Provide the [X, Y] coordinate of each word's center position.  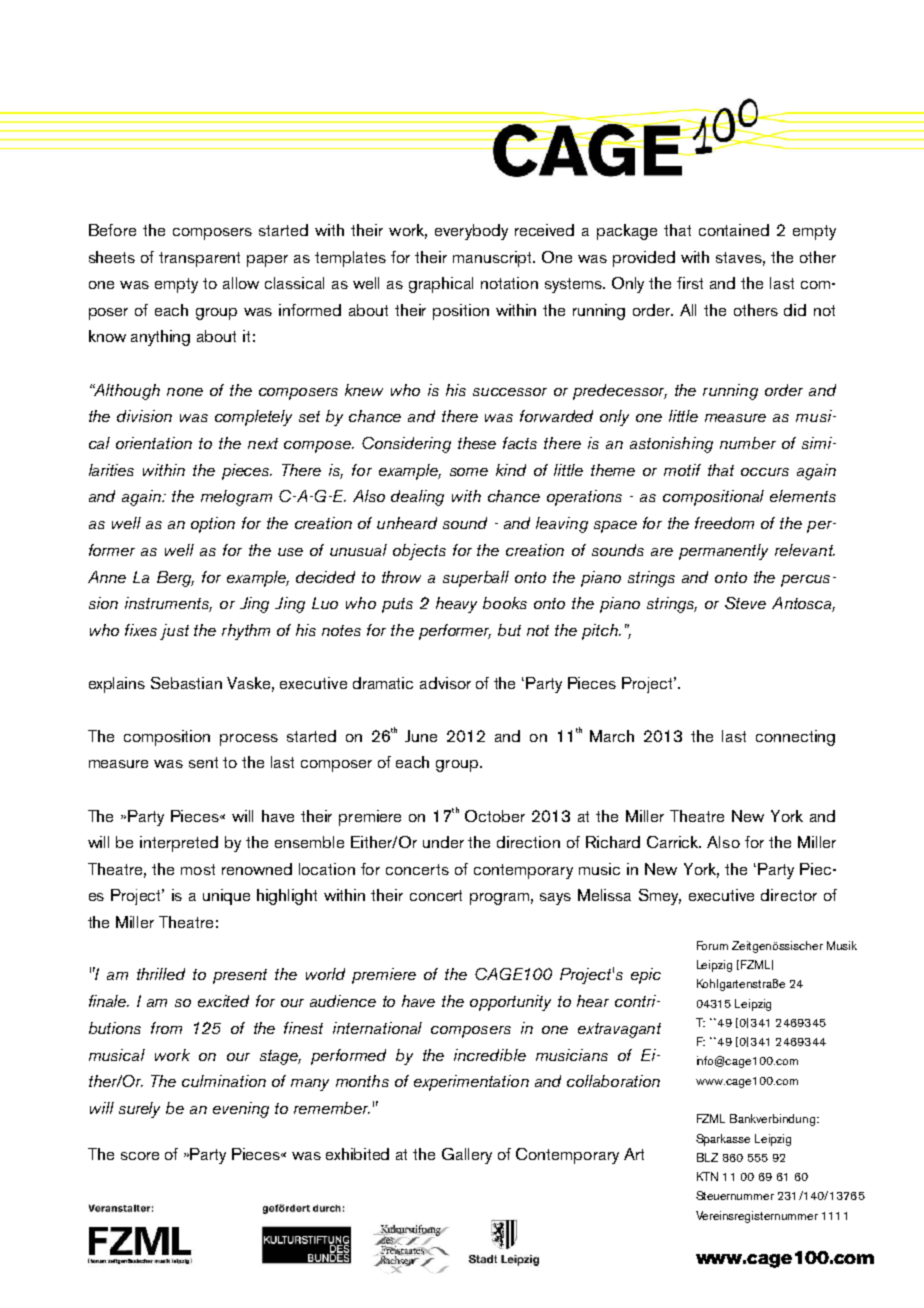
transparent [199, 259]
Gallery [467, 1156]
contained [734, 230]
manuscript [494, 259]
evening [241, 1110]
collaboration [613, 1081]
